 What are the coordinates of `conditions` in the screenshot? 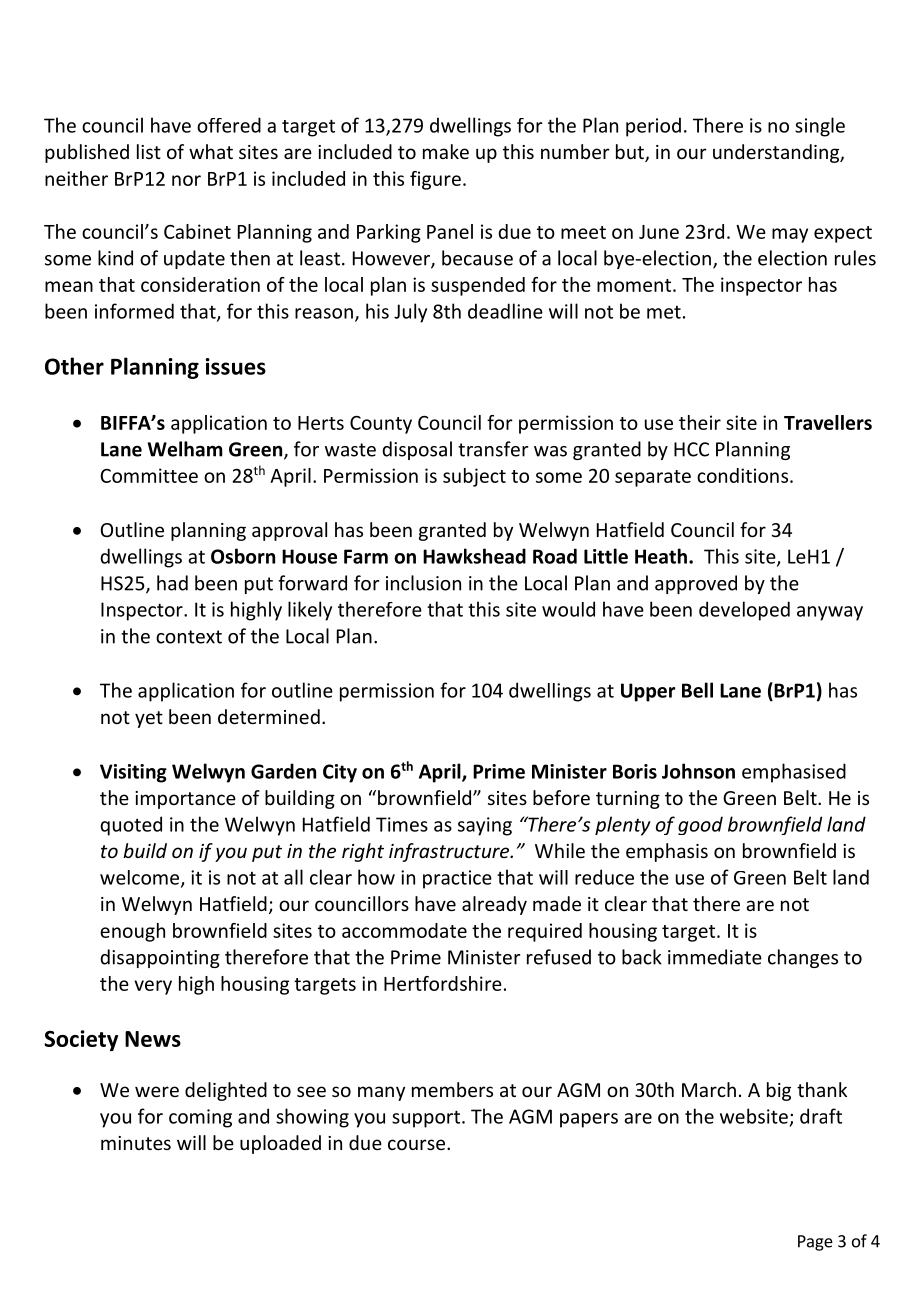 It's located at (742, 475).
